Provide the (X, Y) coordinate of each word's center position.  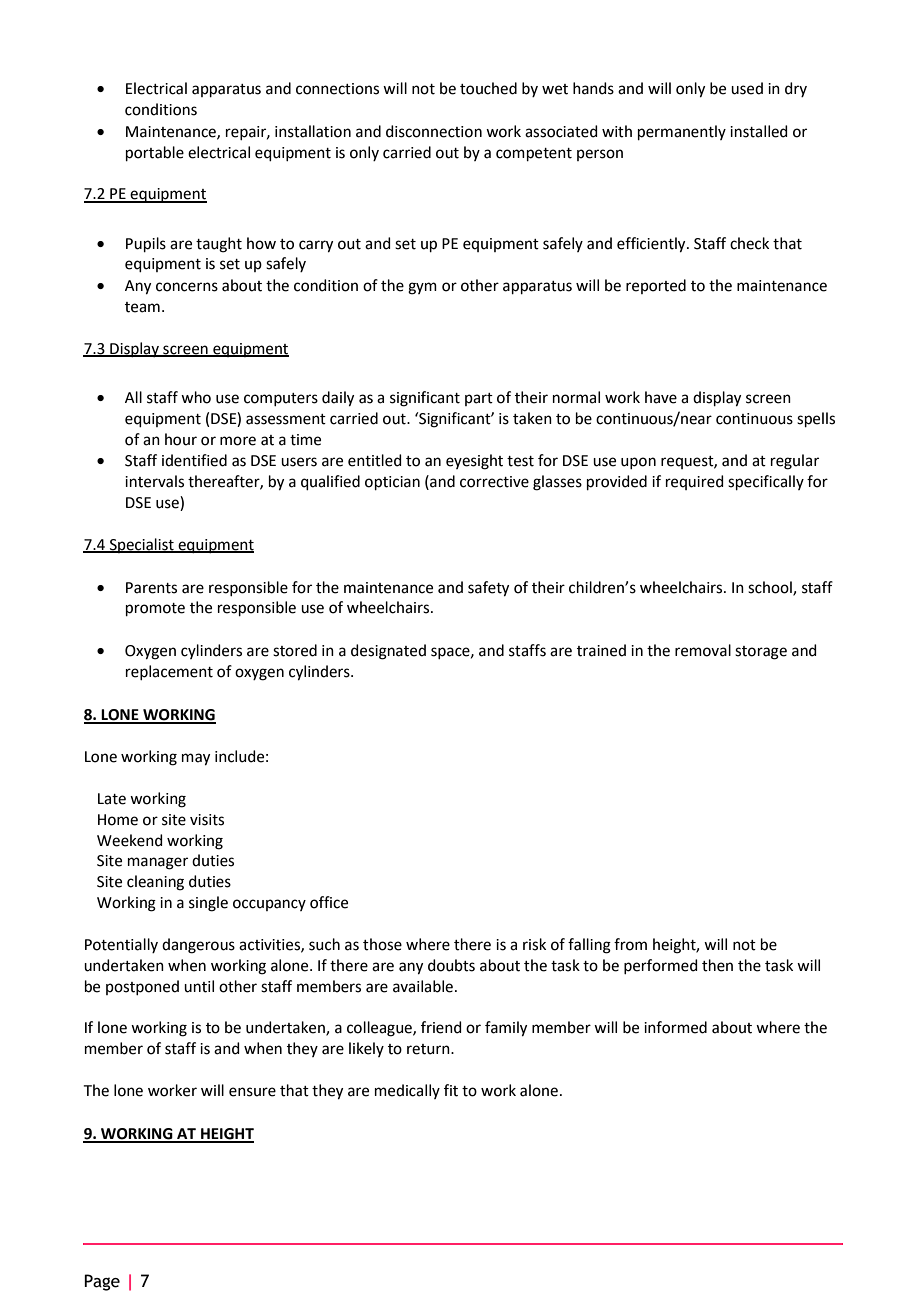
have (661, 397)
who (196, 397)
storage (761, 653)
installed (759, 131)
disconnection (434, 131)
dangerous (198, 946)
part (479, 399)
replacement (169, 672)
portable (155, 153)
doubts (451, 965)
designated (388, 652)
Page (102, 1282)
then (717, 965)
